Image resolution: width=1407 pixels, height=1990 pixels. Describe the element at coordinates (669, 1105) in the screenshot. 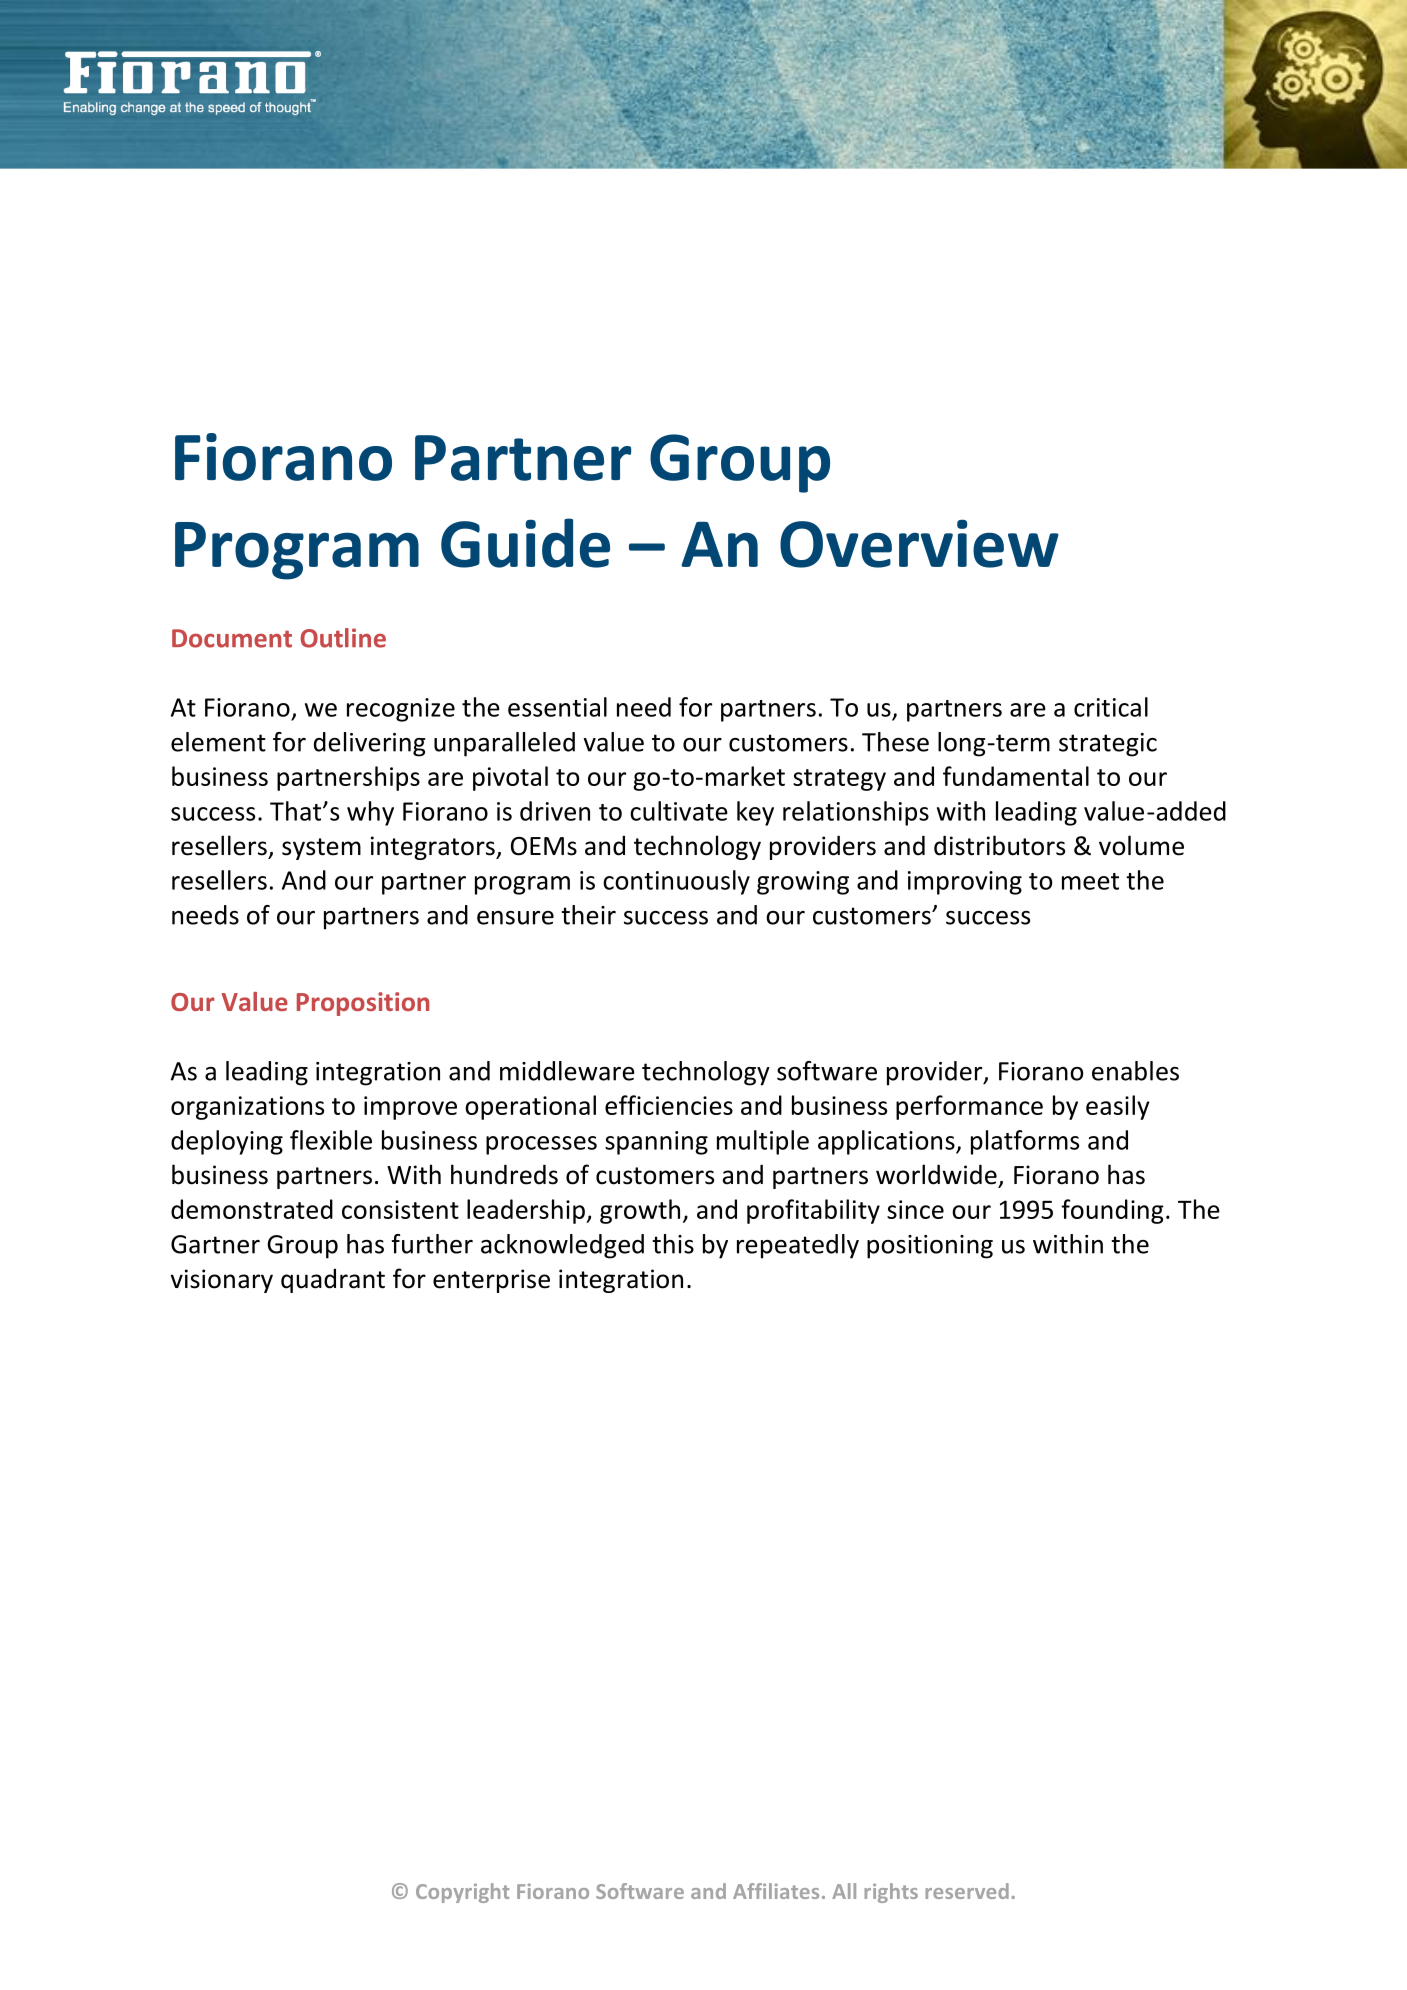

I see `efficiencies` at that location.
